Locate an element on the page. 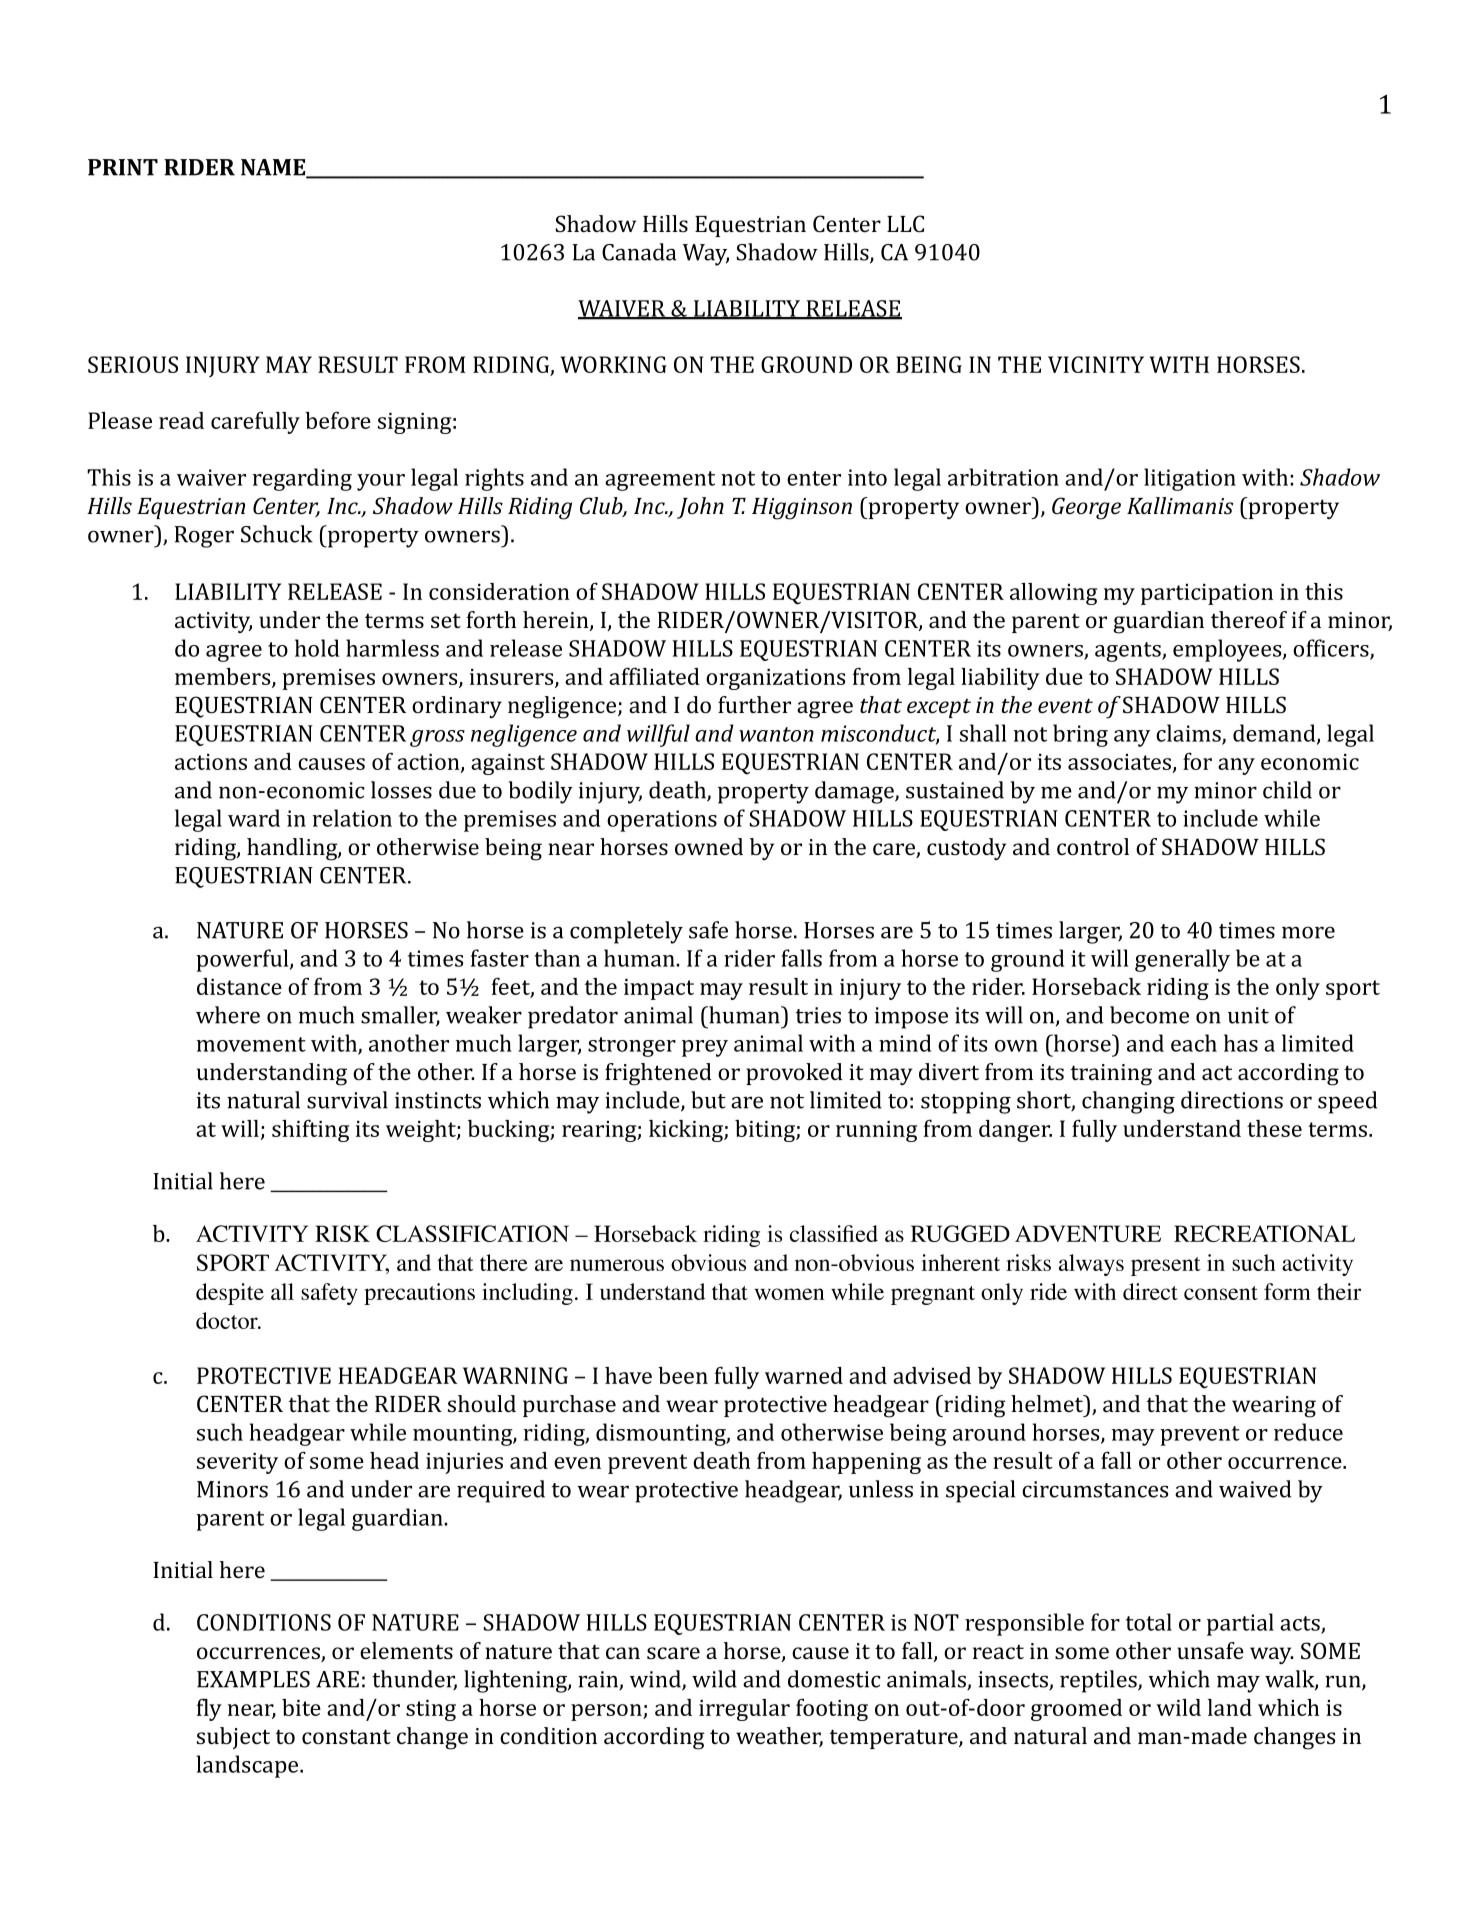  PRINT is located at coordinates (123, 167).
